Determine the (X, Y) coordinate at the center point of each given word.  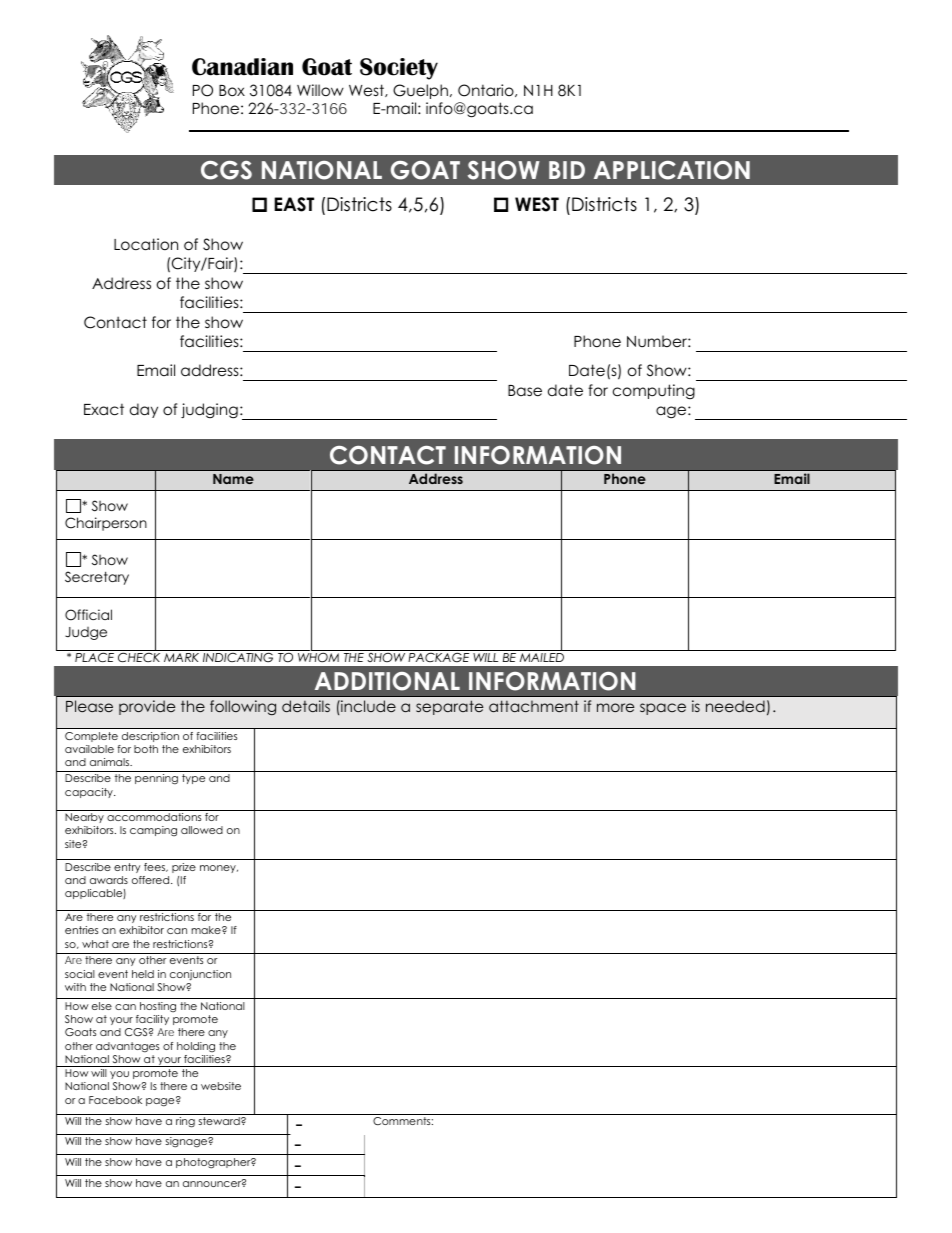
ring (185, 1122)
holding (196, 1047)
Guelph (420, 91)
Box (232, 91)
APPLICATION (672, 170)
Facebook (115, 1100)
